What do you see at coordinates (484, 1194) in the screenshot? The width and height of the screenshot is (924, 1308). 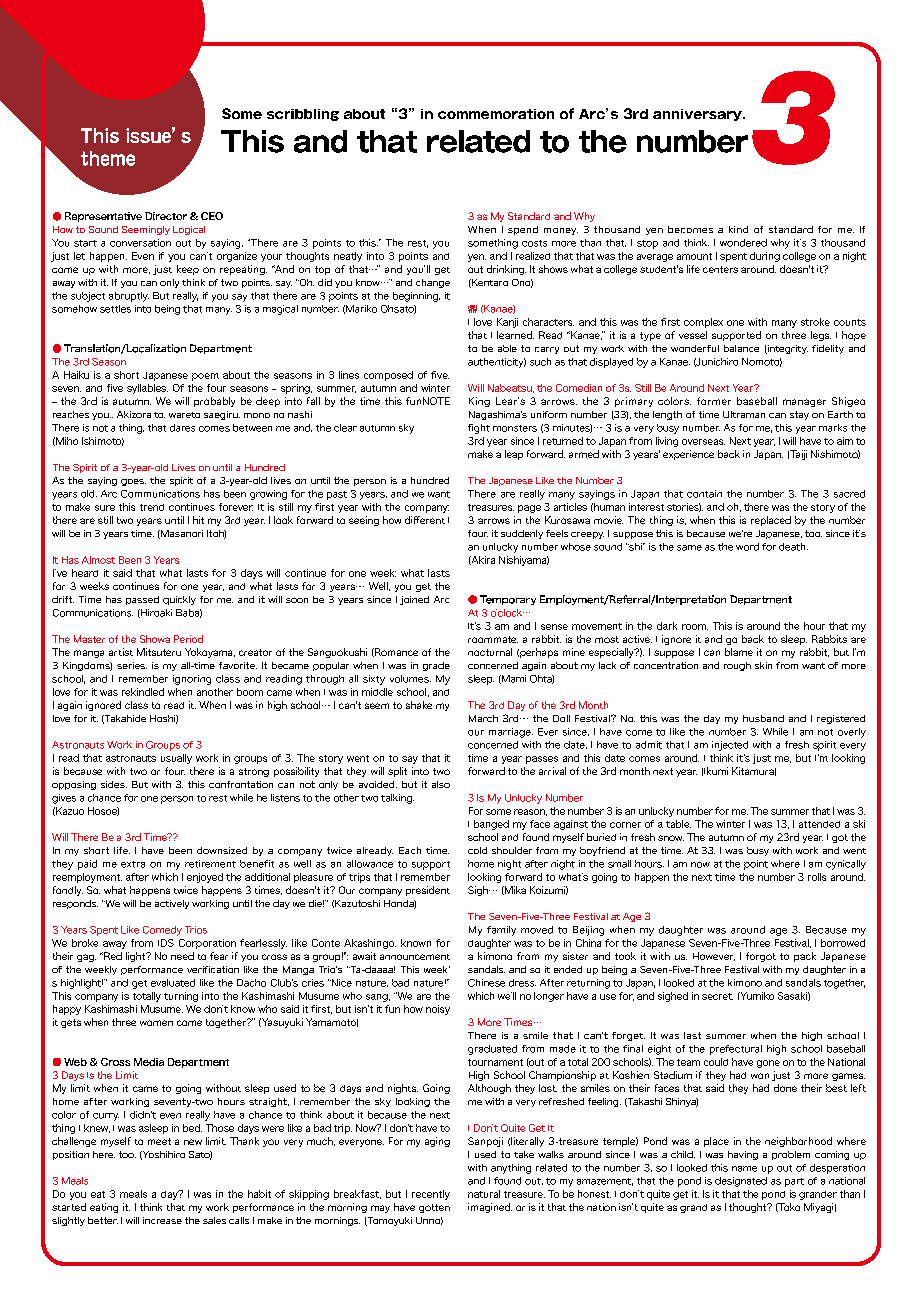 I see `natural` at bounding box center [484, 1194].
